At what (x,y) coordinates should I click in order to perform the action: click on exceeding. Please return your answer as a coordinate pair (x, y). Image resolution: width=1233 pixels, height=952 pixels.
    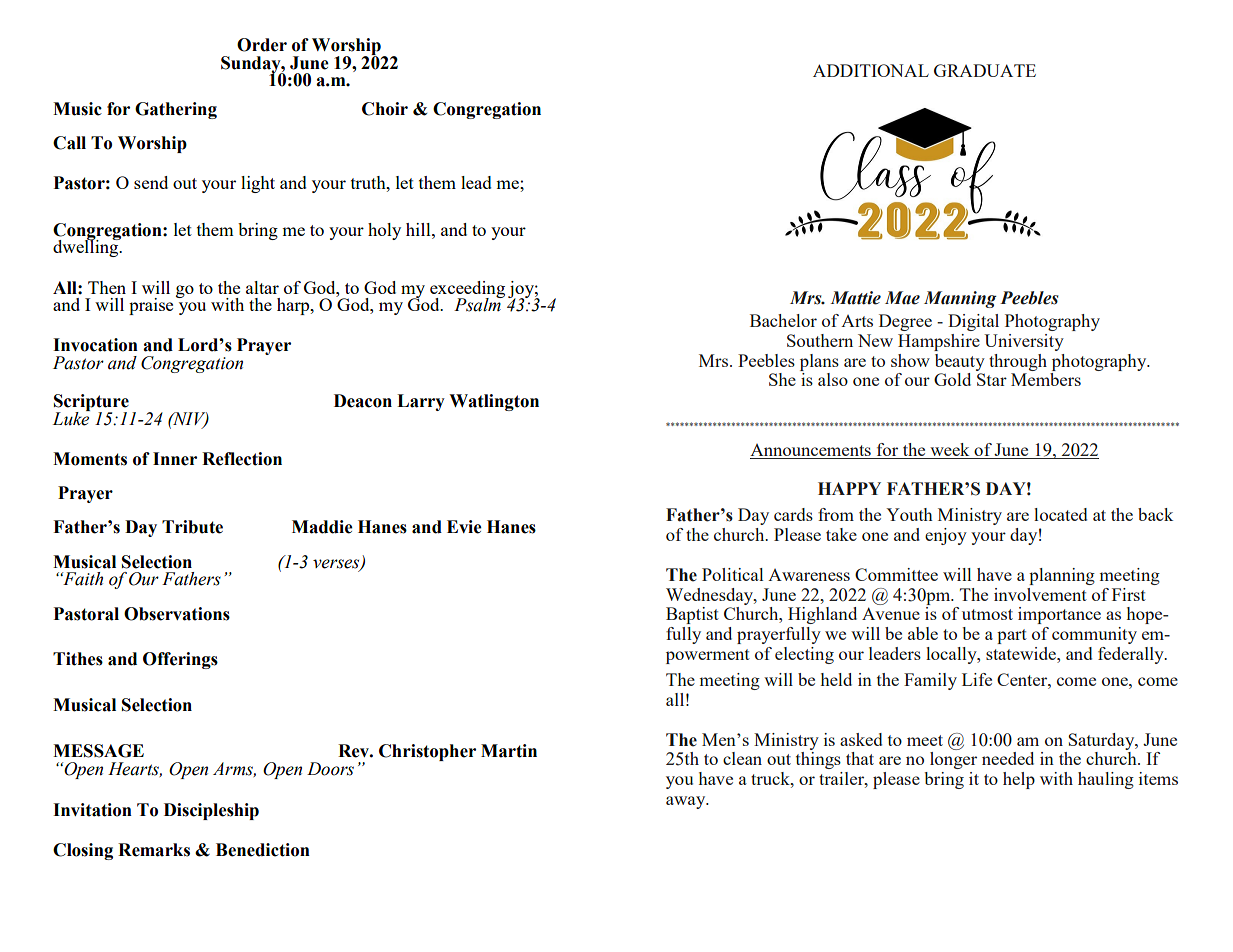
    Looking at the image, I should click on (467, 290).
